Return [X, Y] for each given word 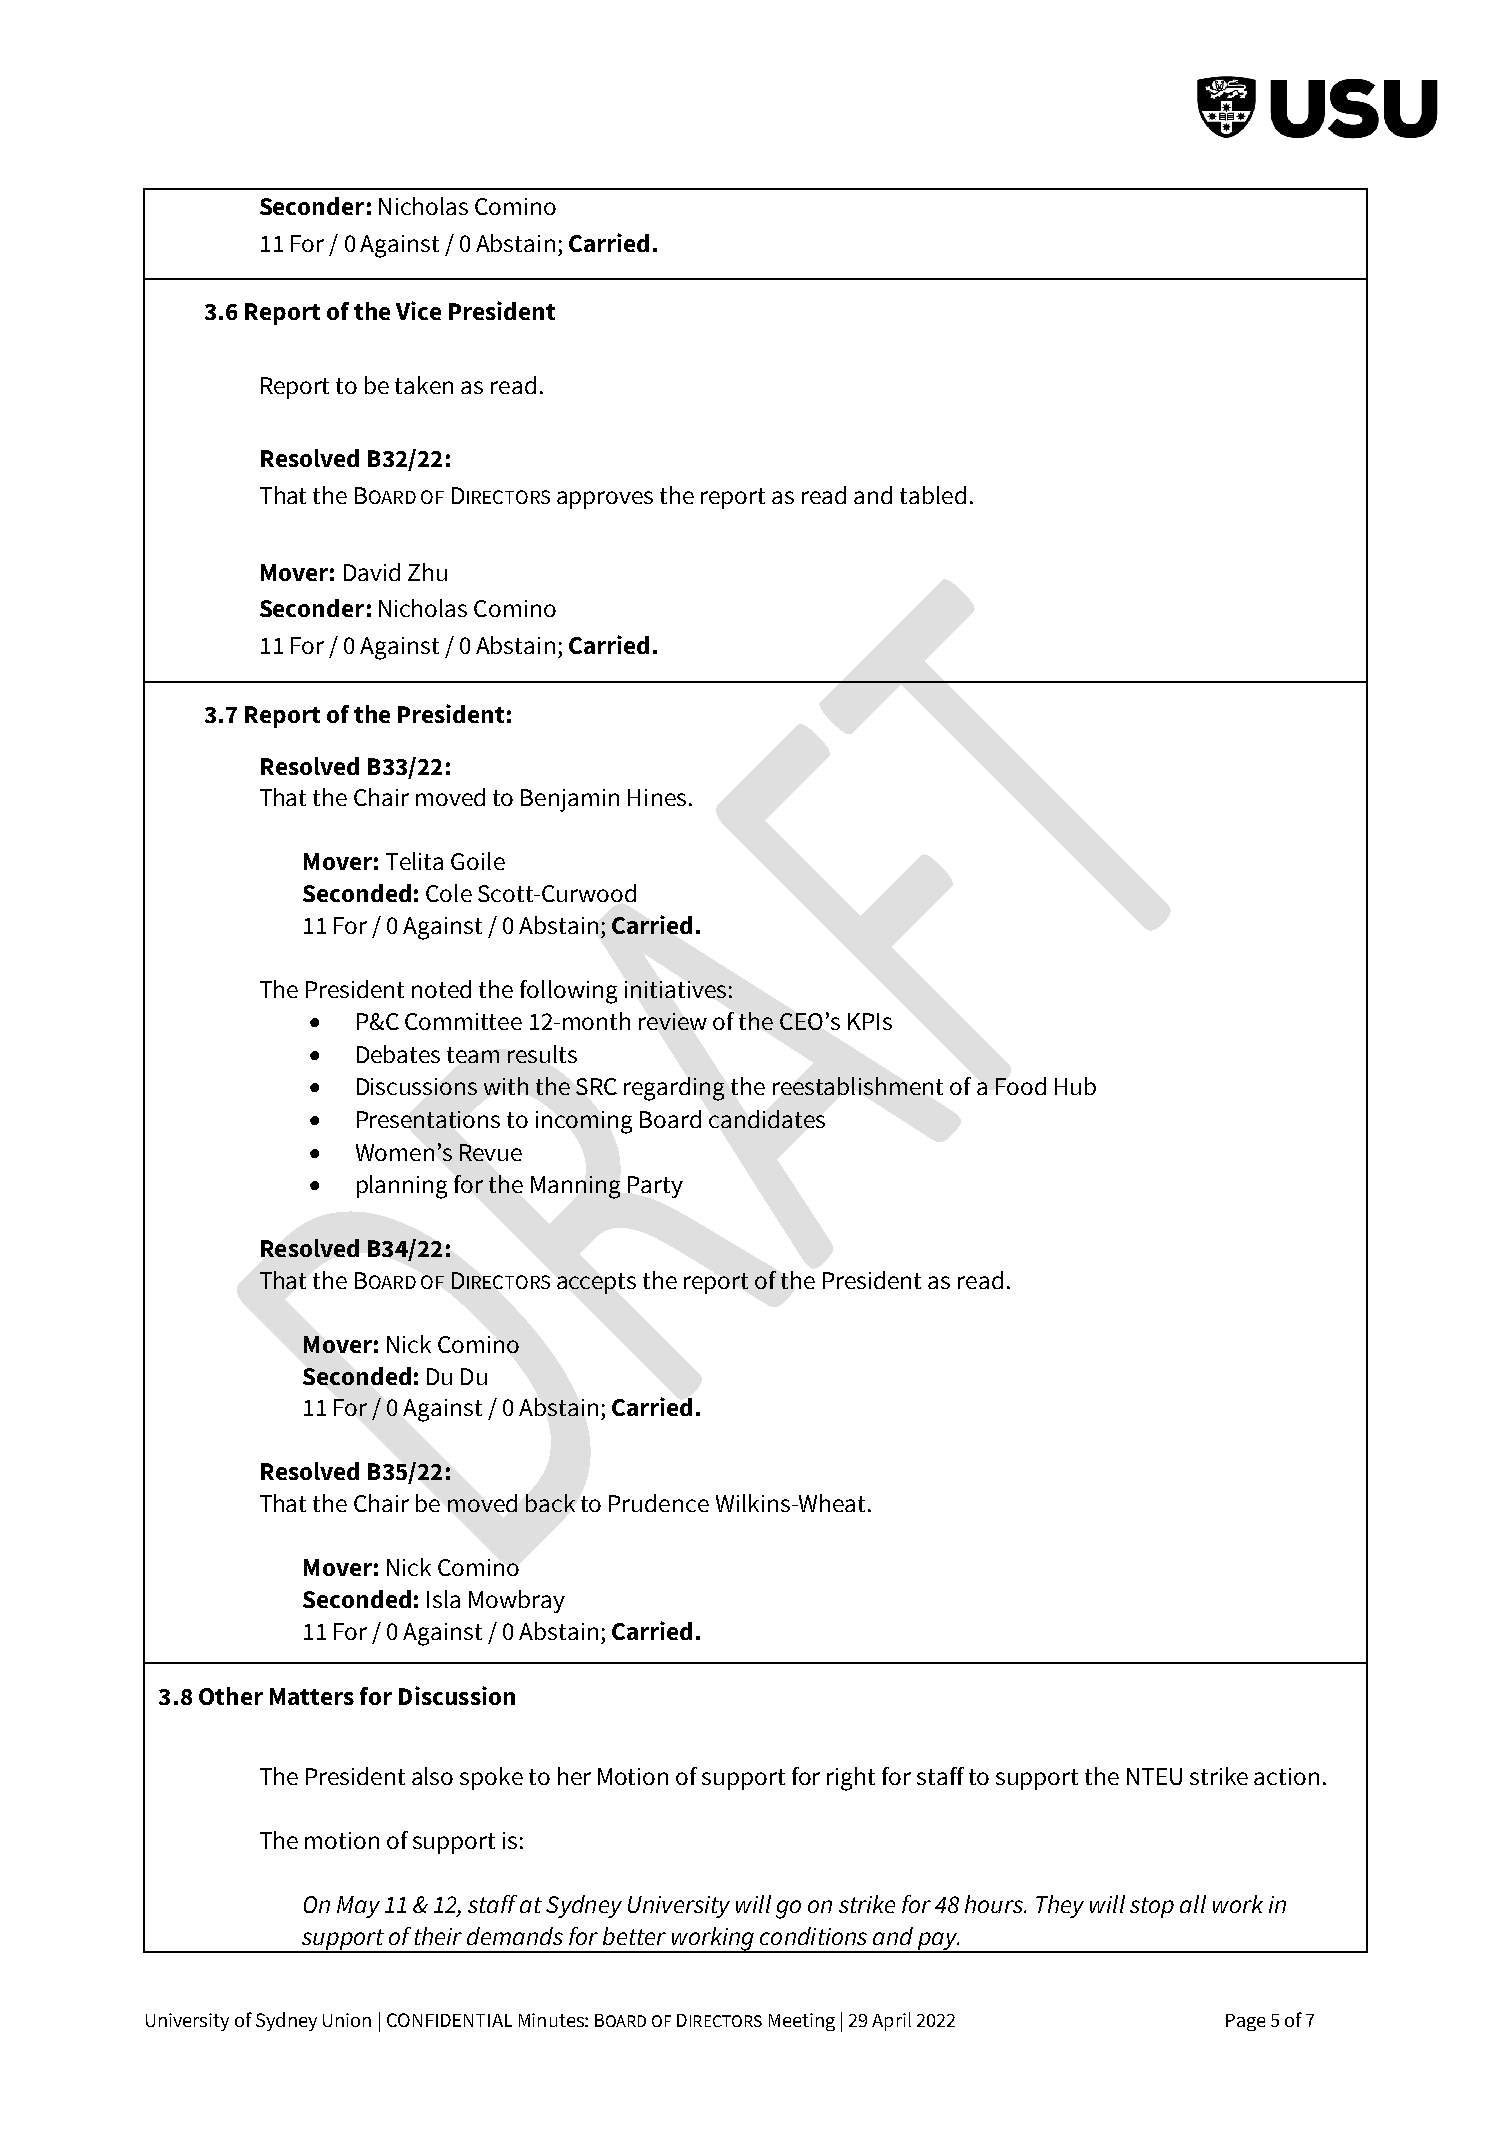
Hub [1075, 1086]
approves [605, 500]
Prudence [659, 1503]
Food [1021, 1086]
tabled [933, 495]
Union [347, 2020]
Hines [657, 797]
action [1286, 1776]
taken [424, 385]
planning [402, 1187]
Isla [443, 1599]
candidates [767, 1119]
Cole [449, 893]
